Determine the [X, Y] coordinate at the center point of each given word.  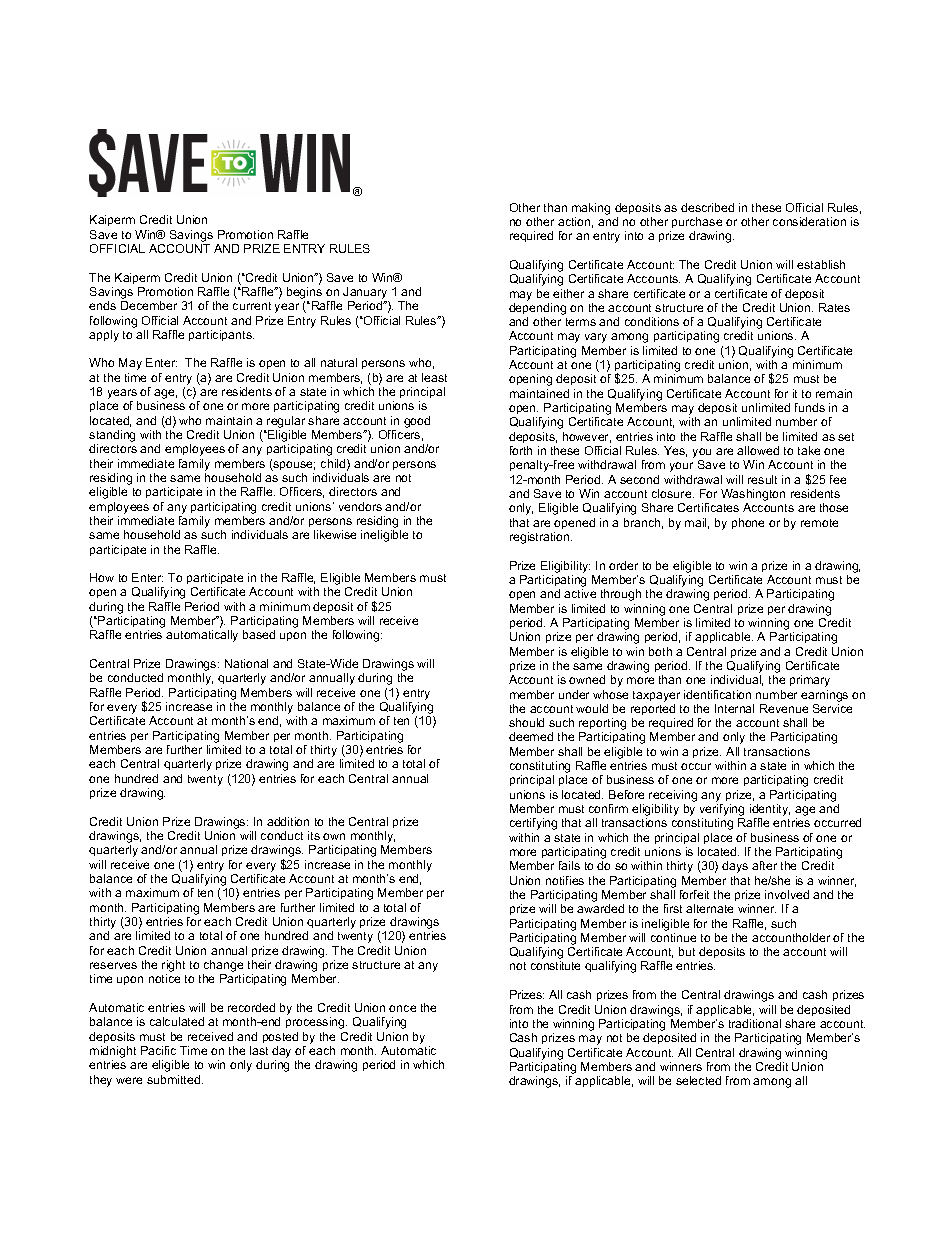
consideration [809, 221]
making [591, 209]
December [149, 305]
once [402, 1008]
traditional [755, 1023]
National [246, 663]
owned [587, 679]
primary [810, 681]
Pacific [158, 1050]
